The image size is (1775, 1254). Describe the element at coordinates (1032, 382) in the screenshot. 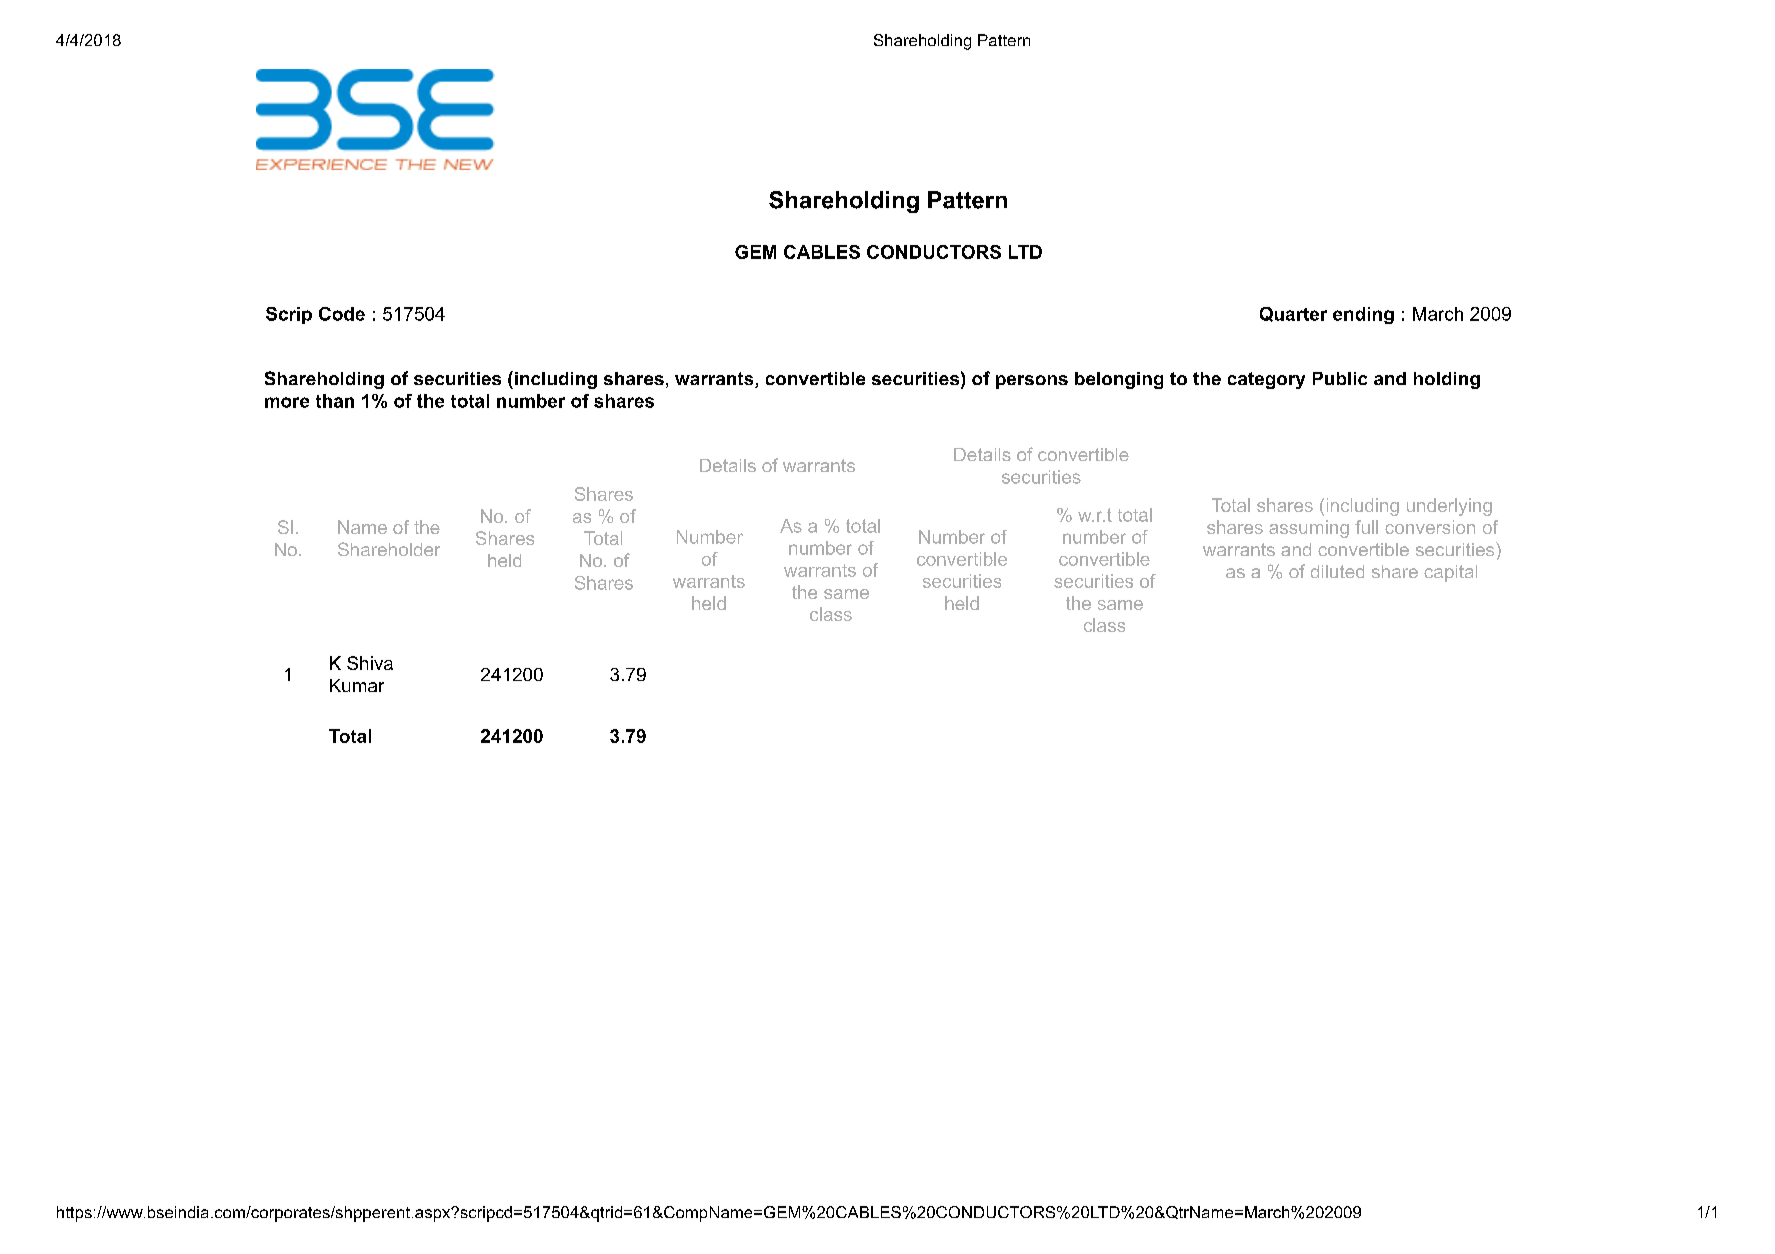

I see `persons` at that location.
